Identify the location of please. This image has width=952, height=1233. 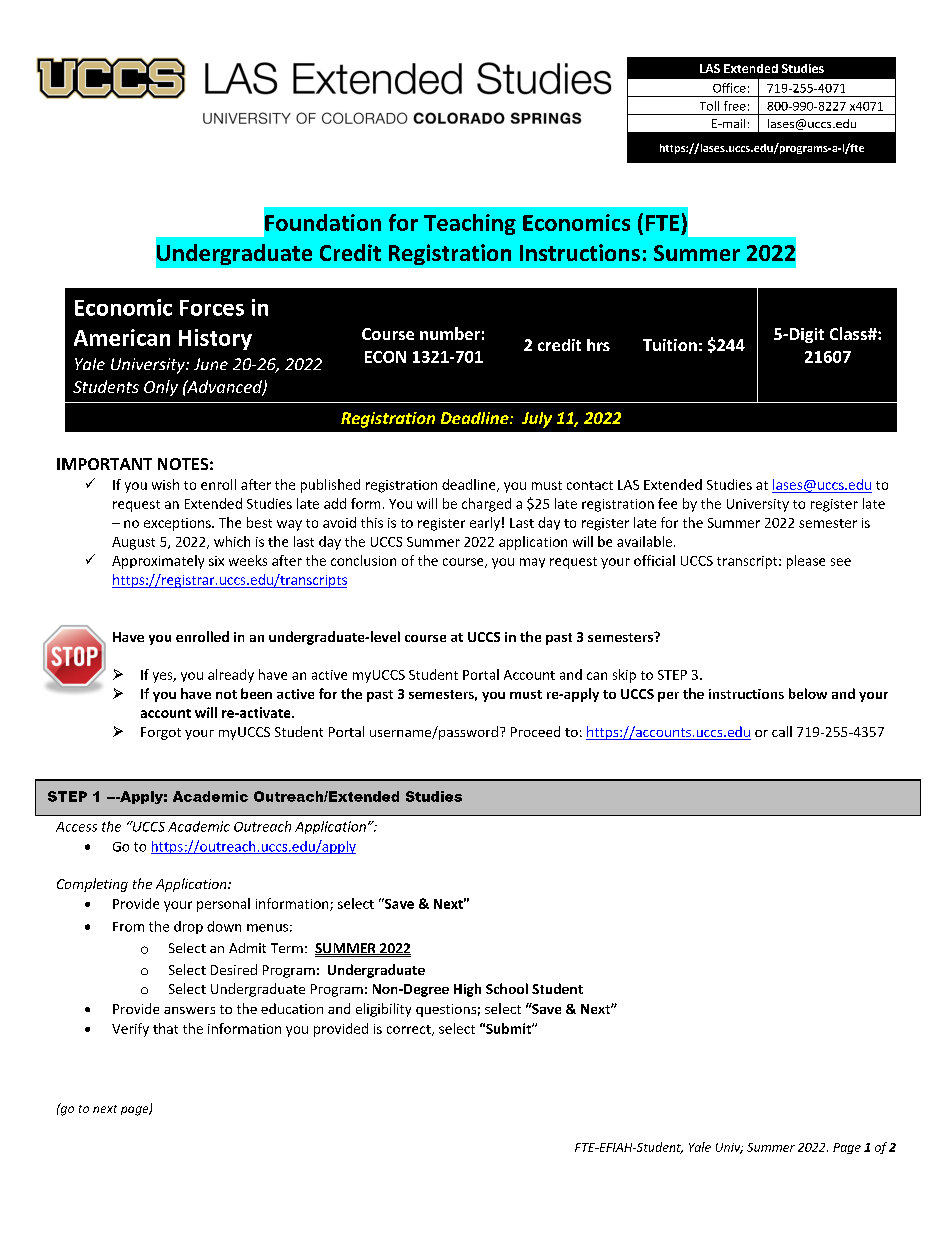
(806, 562).
